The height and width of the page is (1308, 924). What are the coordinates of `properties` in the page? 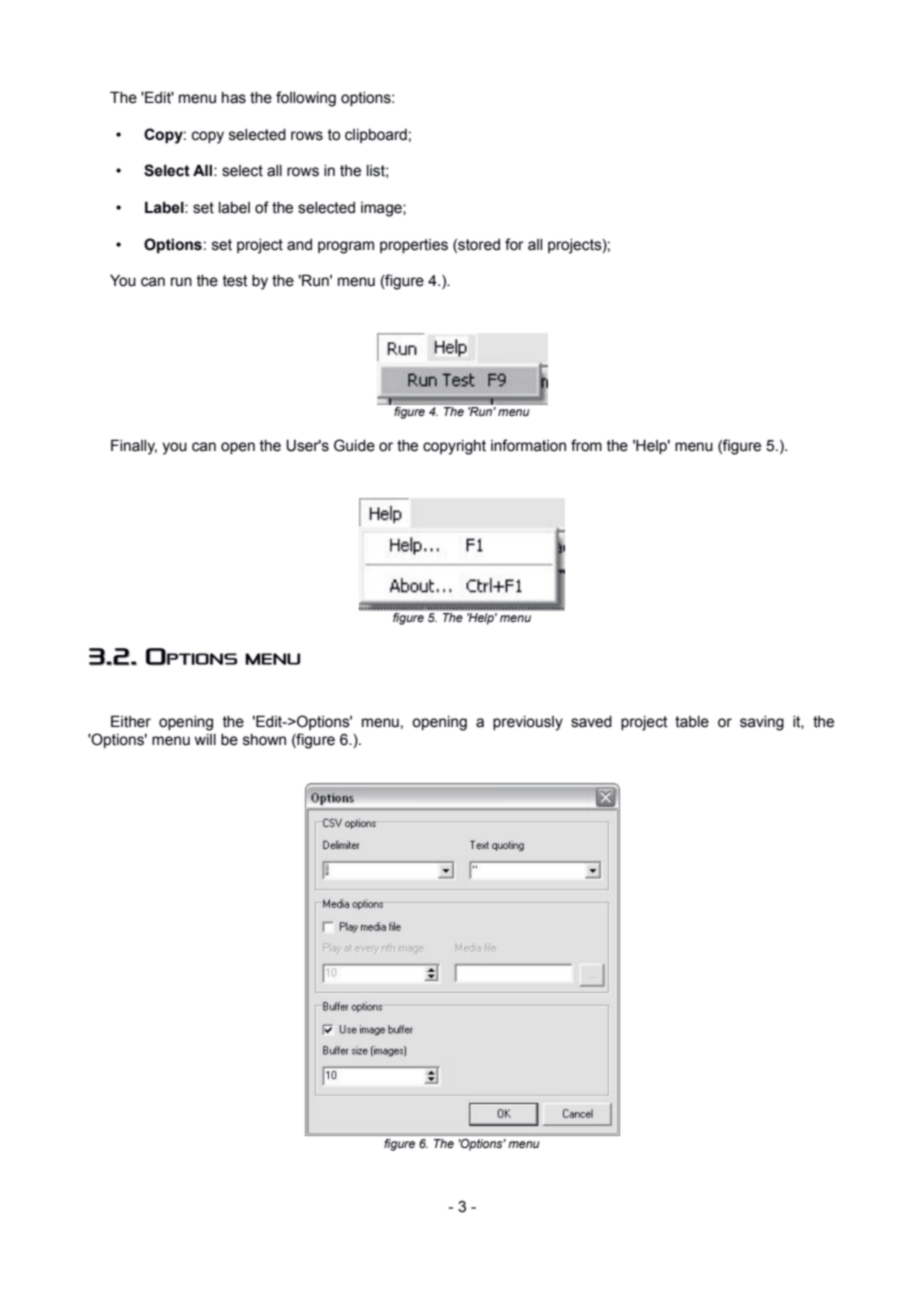 It's located at (414, 246).
